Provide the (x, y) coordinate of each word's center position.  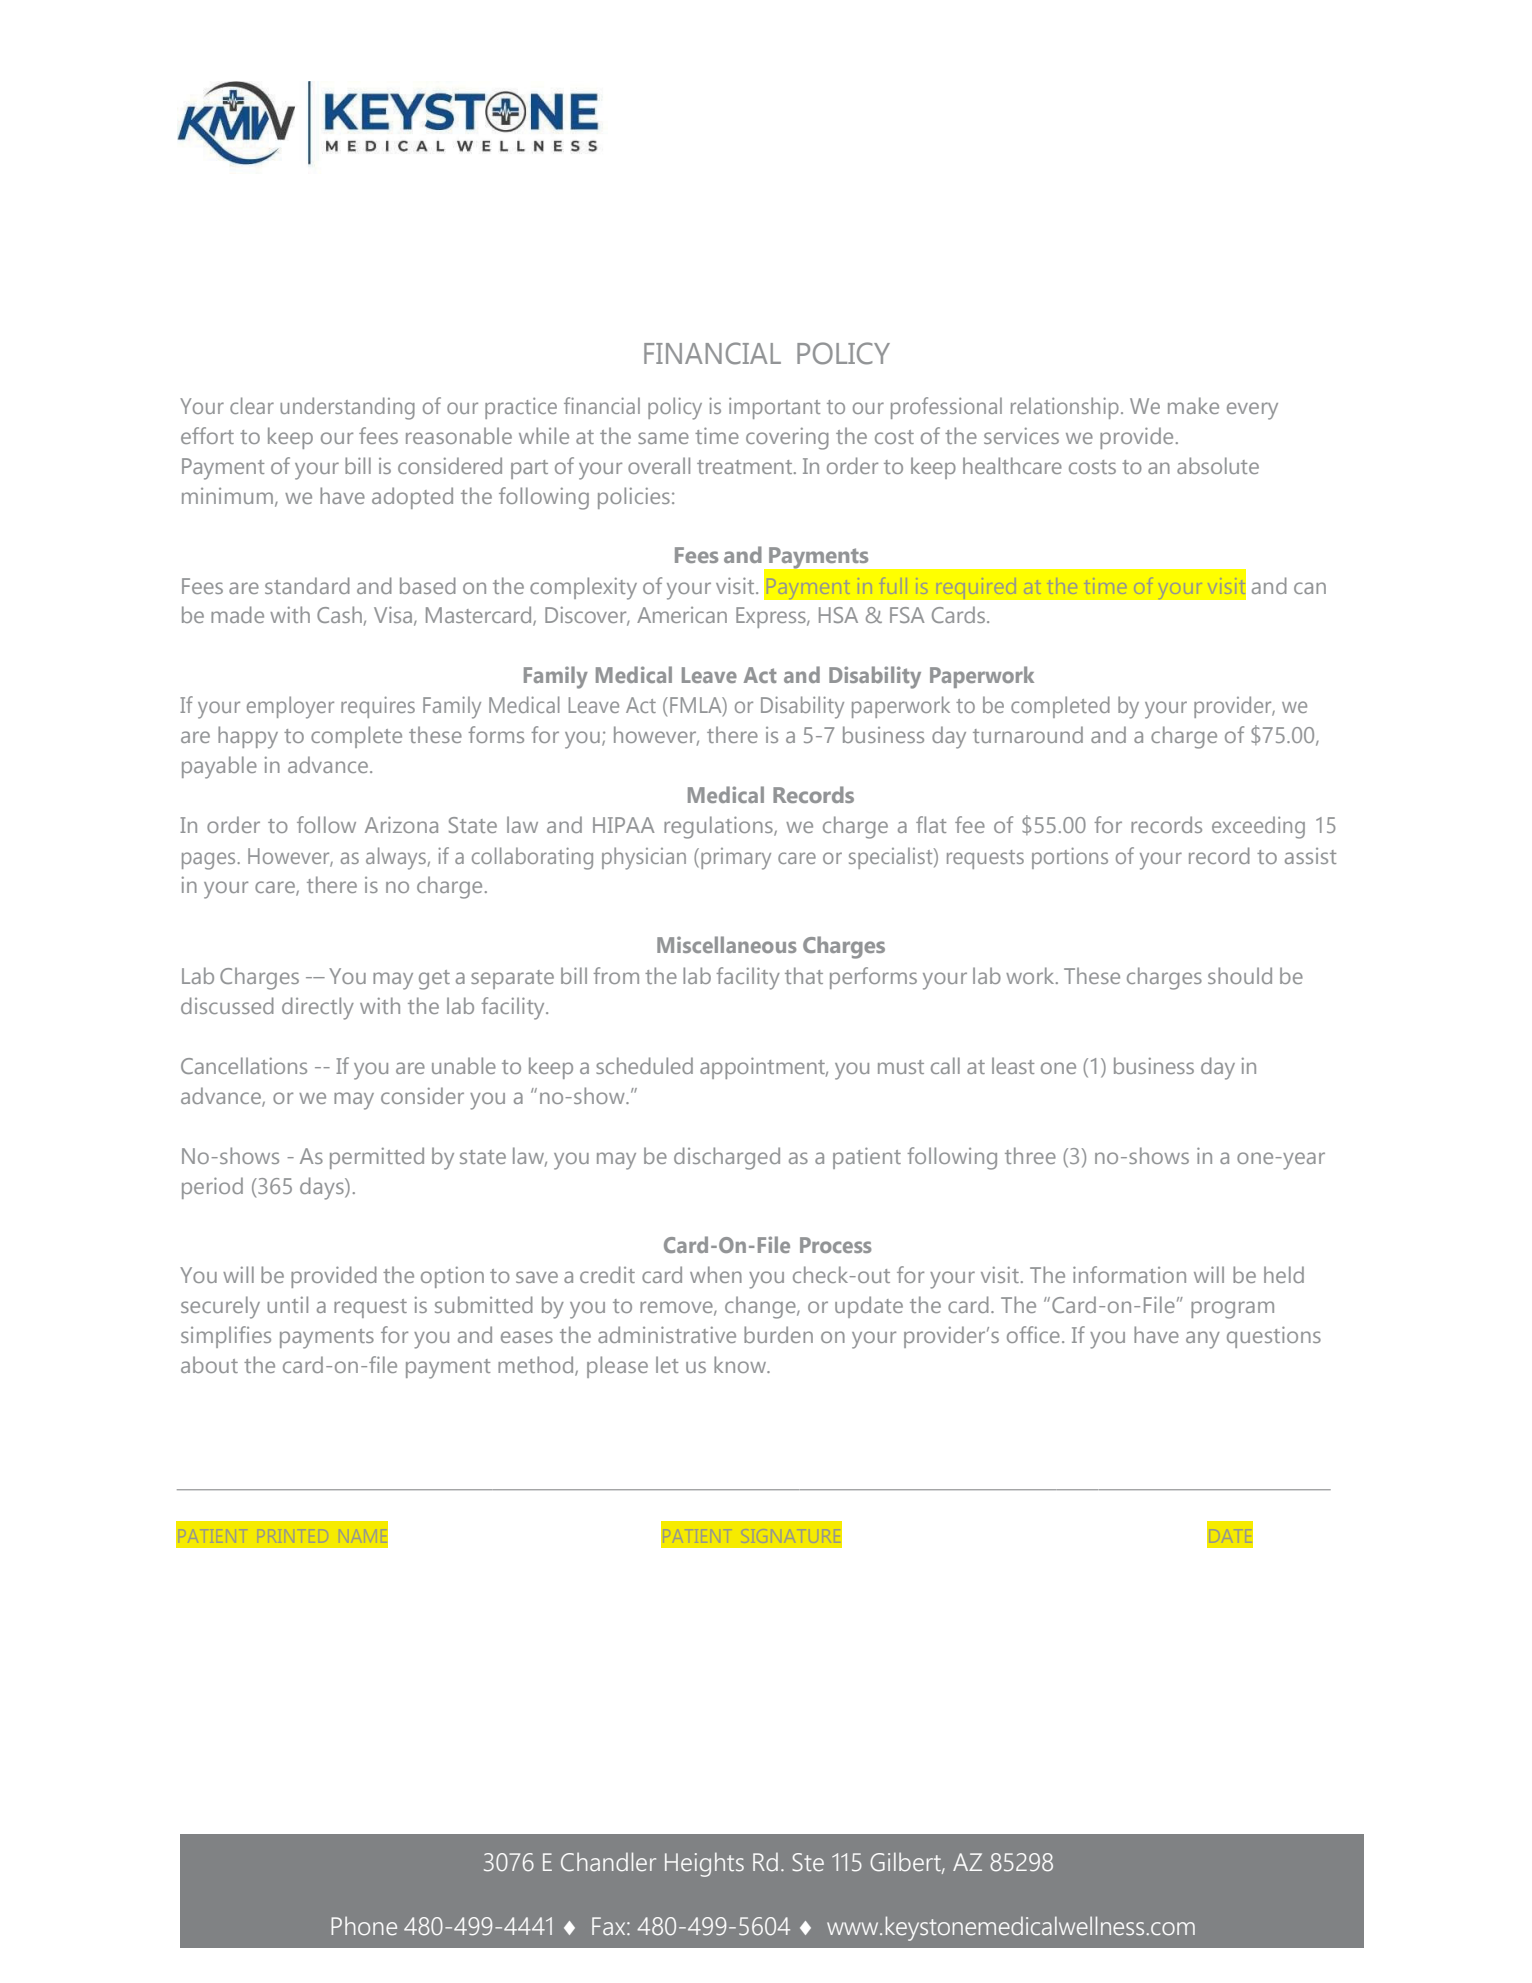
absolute (1218, 465)
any (1203, 1340)
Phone (364, 1926)
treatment (746, 467)
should (1240, 975)
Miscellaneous (727, 944)
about (209, 1364)
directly (318, 1008)
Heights (704, 1864)
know (741, 1364)
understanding (347, 408)
